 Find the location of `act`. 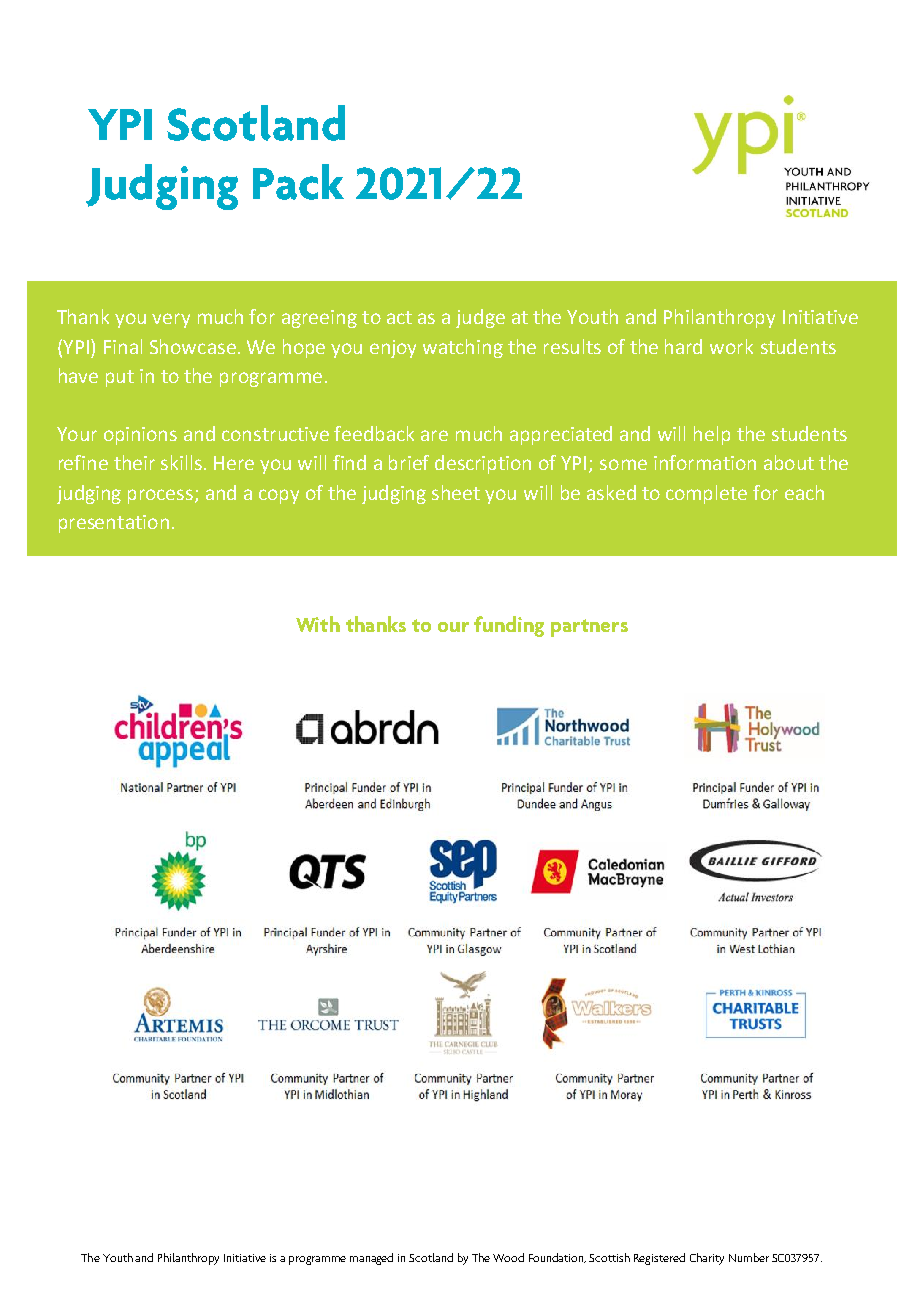

act is located at coordinates (399, 317).
